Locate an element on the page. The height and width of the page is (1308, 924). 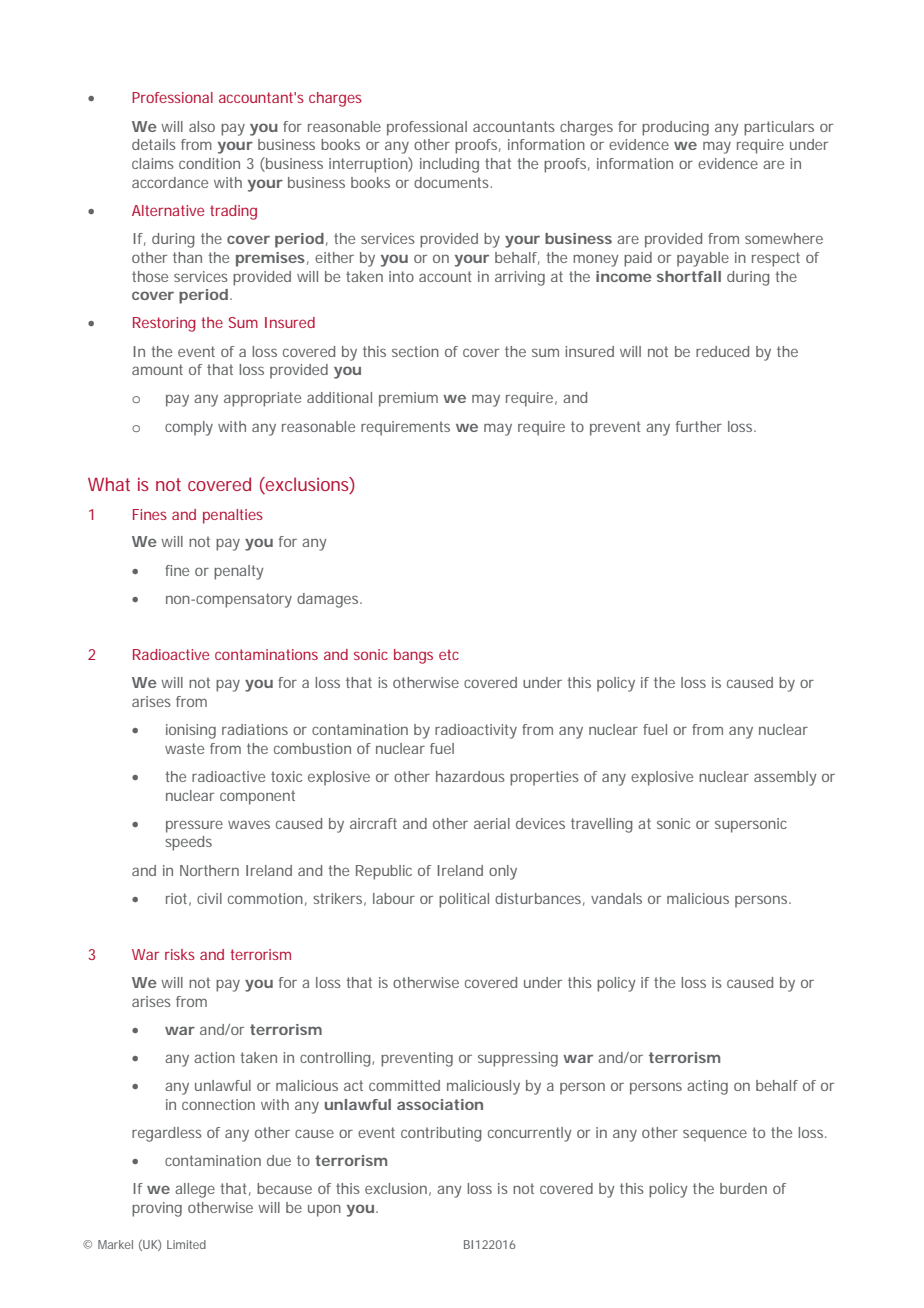
political is located at coordinates (464, 900).
